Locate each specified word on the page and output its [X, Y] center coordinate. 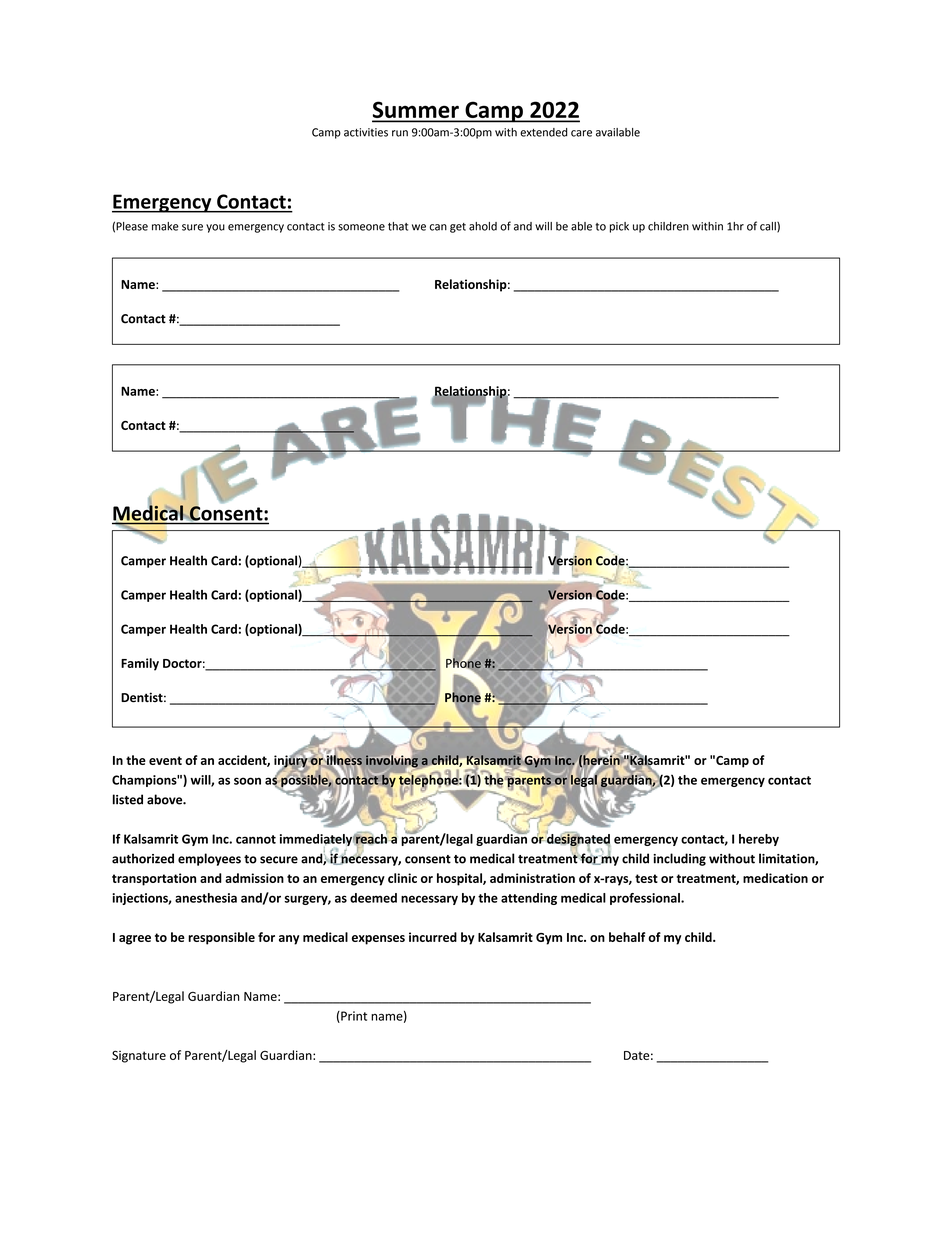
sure [192, 227]
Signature [139, 1056]
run [400, 133]
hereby [759, 840]
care [581, 133]
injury [291, 761]
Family [140, 664]
